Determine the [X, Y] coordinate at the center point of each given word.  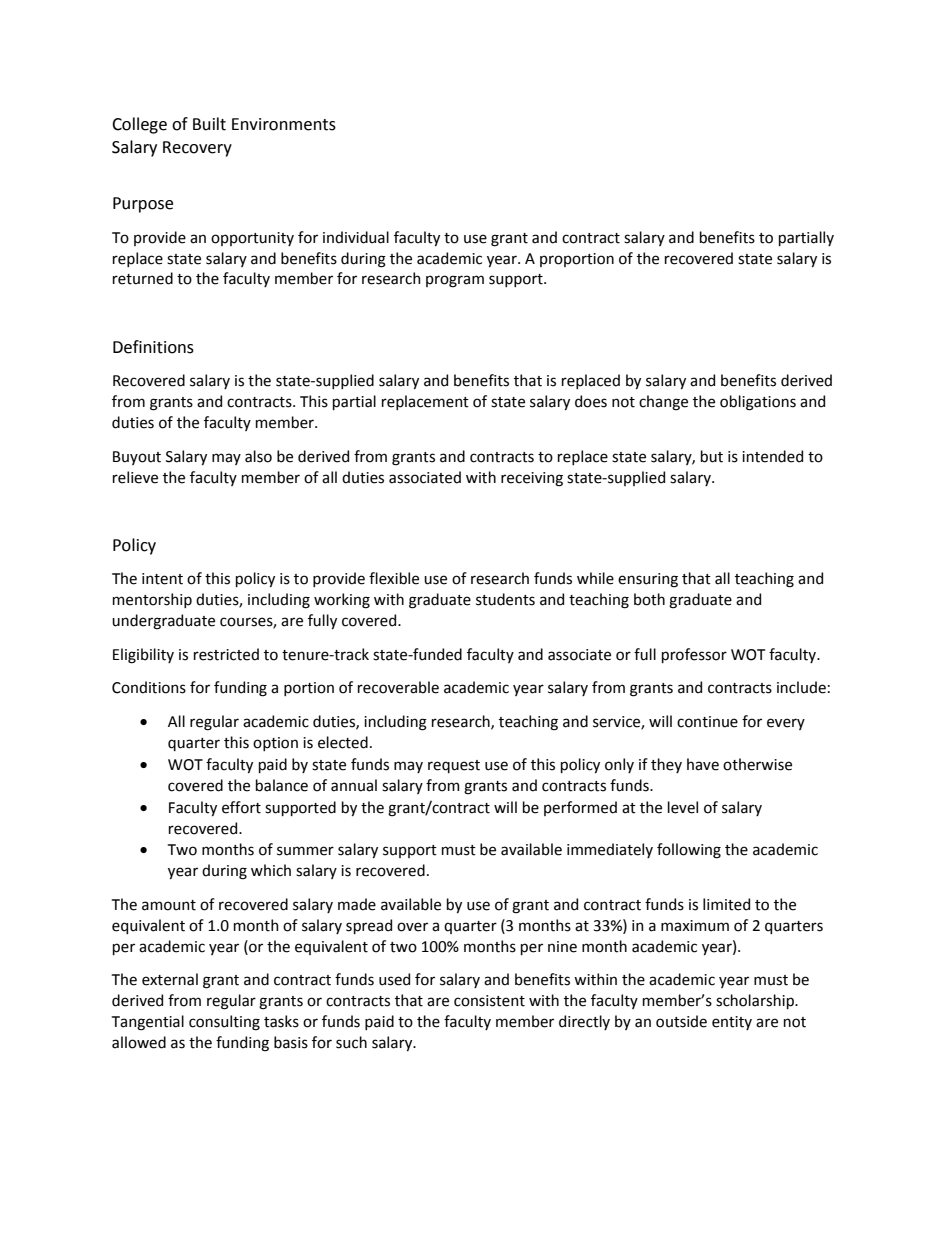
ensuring [648, 580]
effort [241, 807]
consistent [489, 1001]
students [505, 599]
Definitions [153, 347]
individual [356, 237]
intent [162, 579]
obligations [758, 403]
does [591, 401]
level [683, 807]
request [454, 766]
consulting [224, 1023]
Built [209, 124]
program [455, 281]
